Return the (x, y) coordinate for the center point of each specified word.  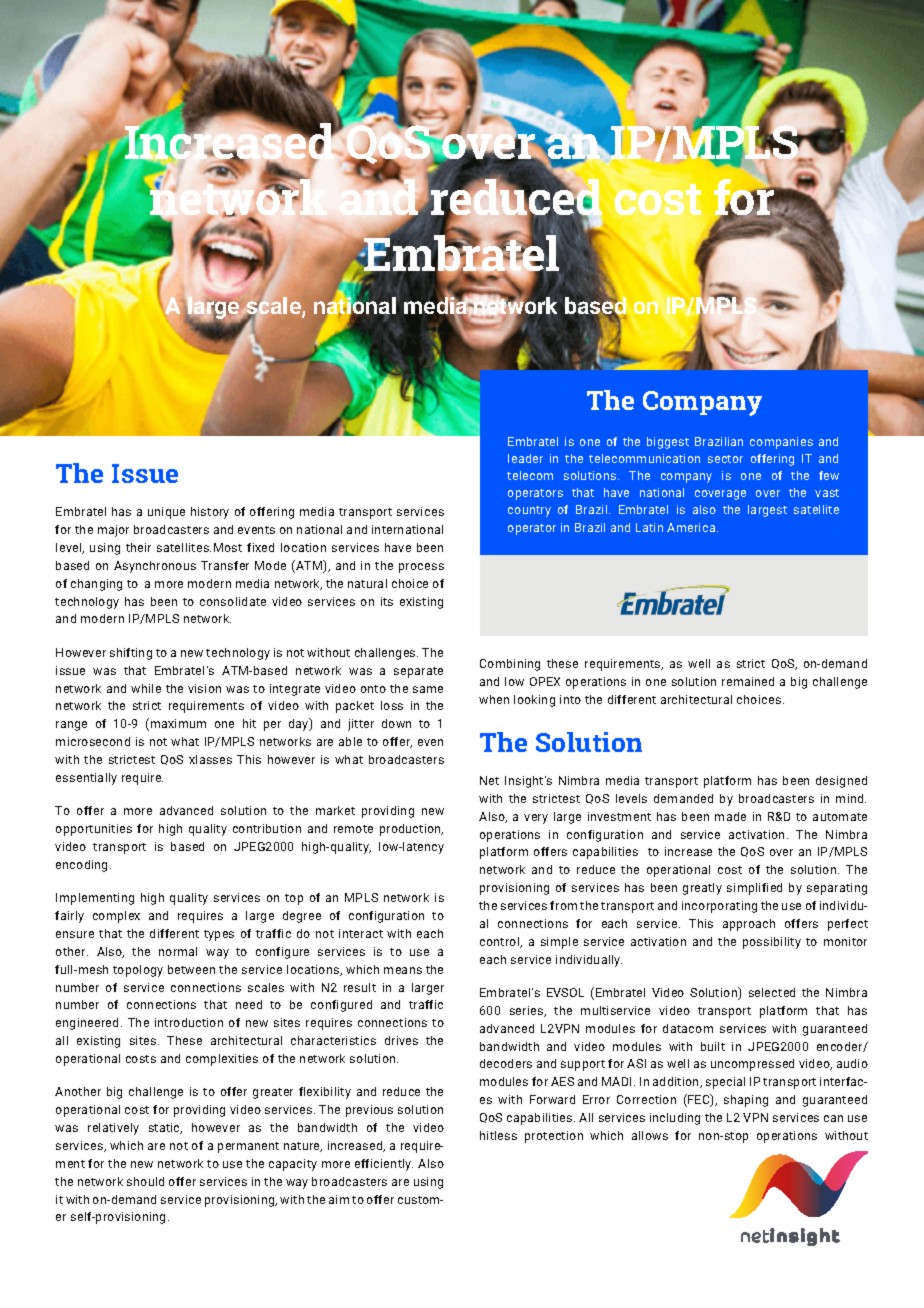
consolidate (233, 601)
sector (725, 459)
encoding (83, 866)
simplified (754, 889)
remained (748, 681)
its (387, 601)
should (145, 1181)
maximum (178, 723)
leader (525, 458)
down (396, 723)
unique (166, 513)
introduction (189, 1022)
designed (841, 782)
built (713, 1046)
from (563, 905)
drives (401, 1040)
